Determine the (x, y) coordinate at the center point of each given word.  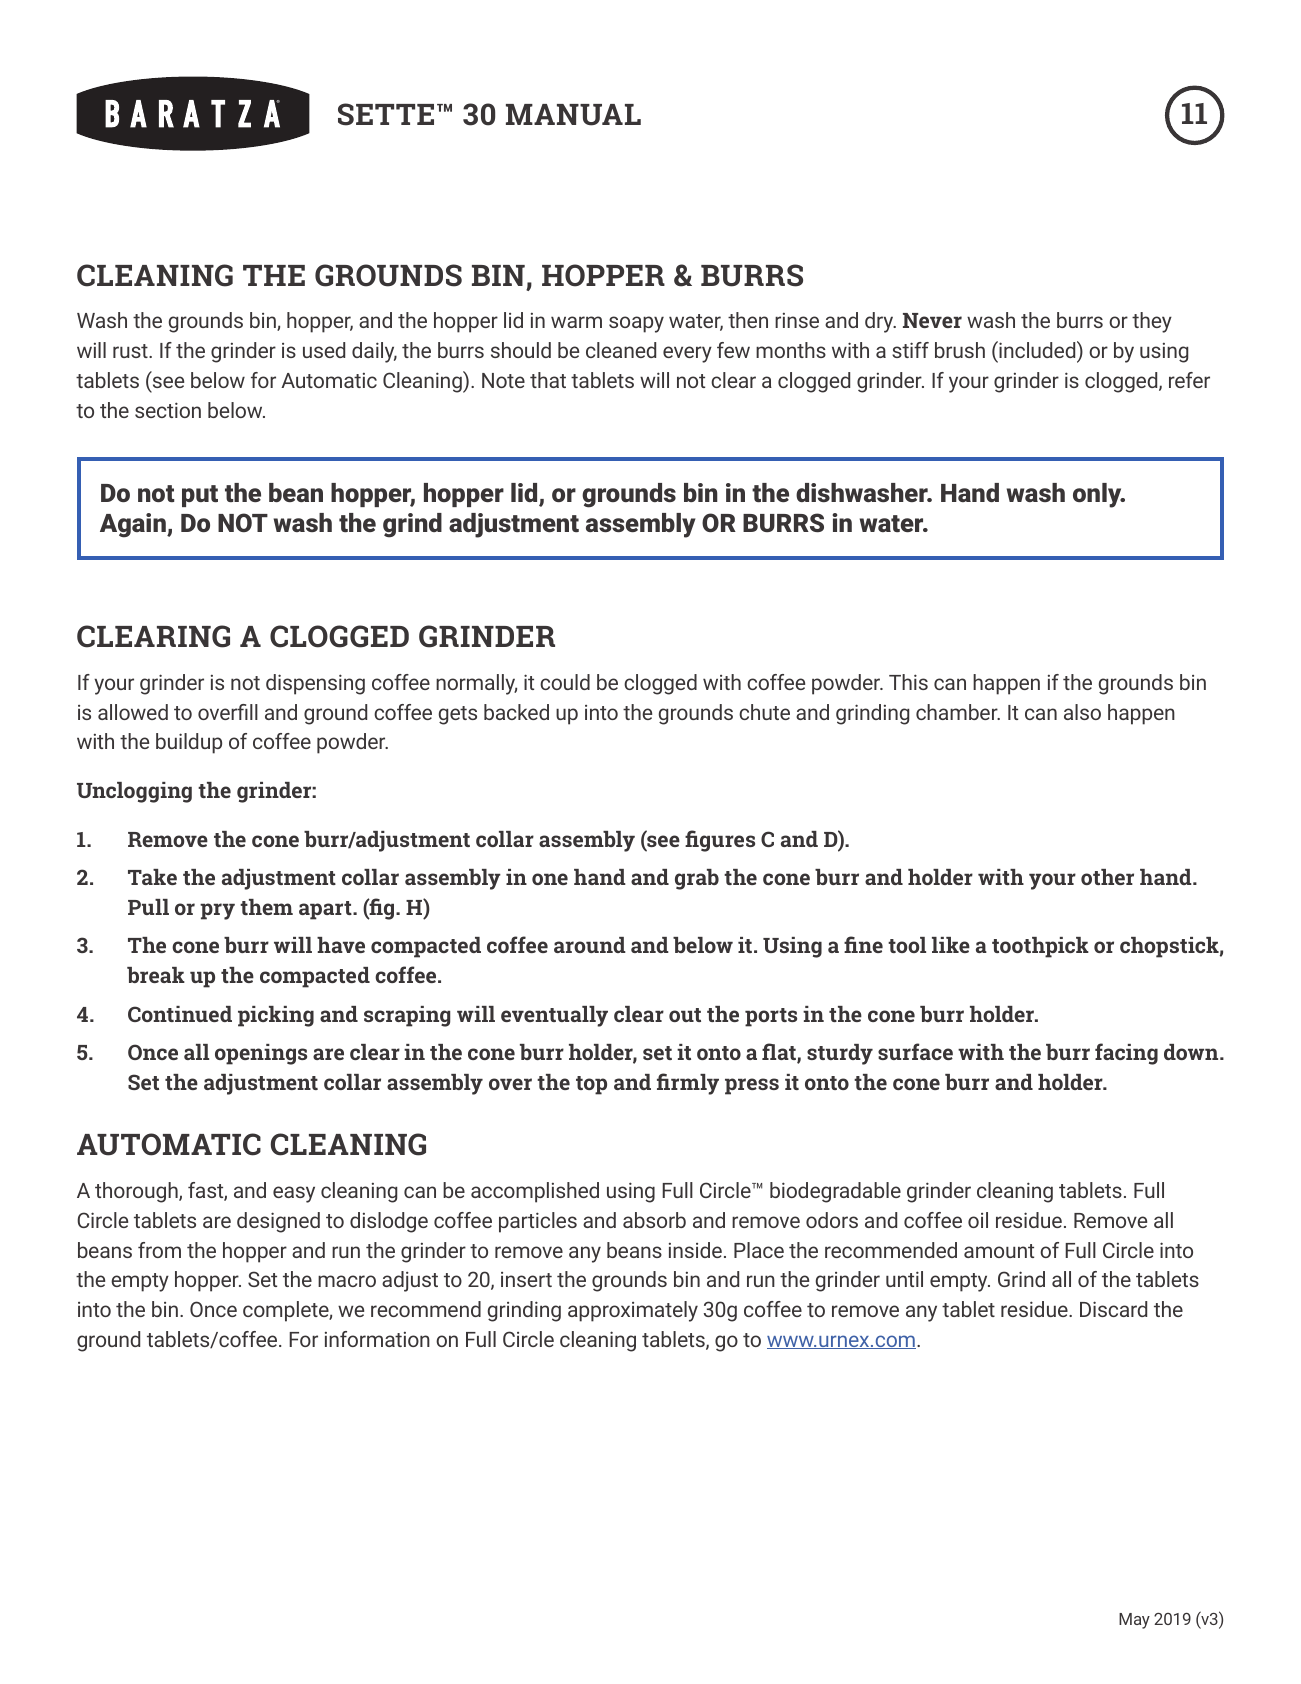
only (1098, 495)
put (200, 496)
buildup (189, 743)
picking (276, 1016)
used (324, 350)
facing (1126, 1054)
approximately (633, 1311)
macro (347, 1281)
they (1152, 322)
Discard (1113, 1309)
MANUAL (573, 115)
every (687, 354)
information (377, 1339)
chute (764, 712)
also (1082, 712)
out (685, 1015)
